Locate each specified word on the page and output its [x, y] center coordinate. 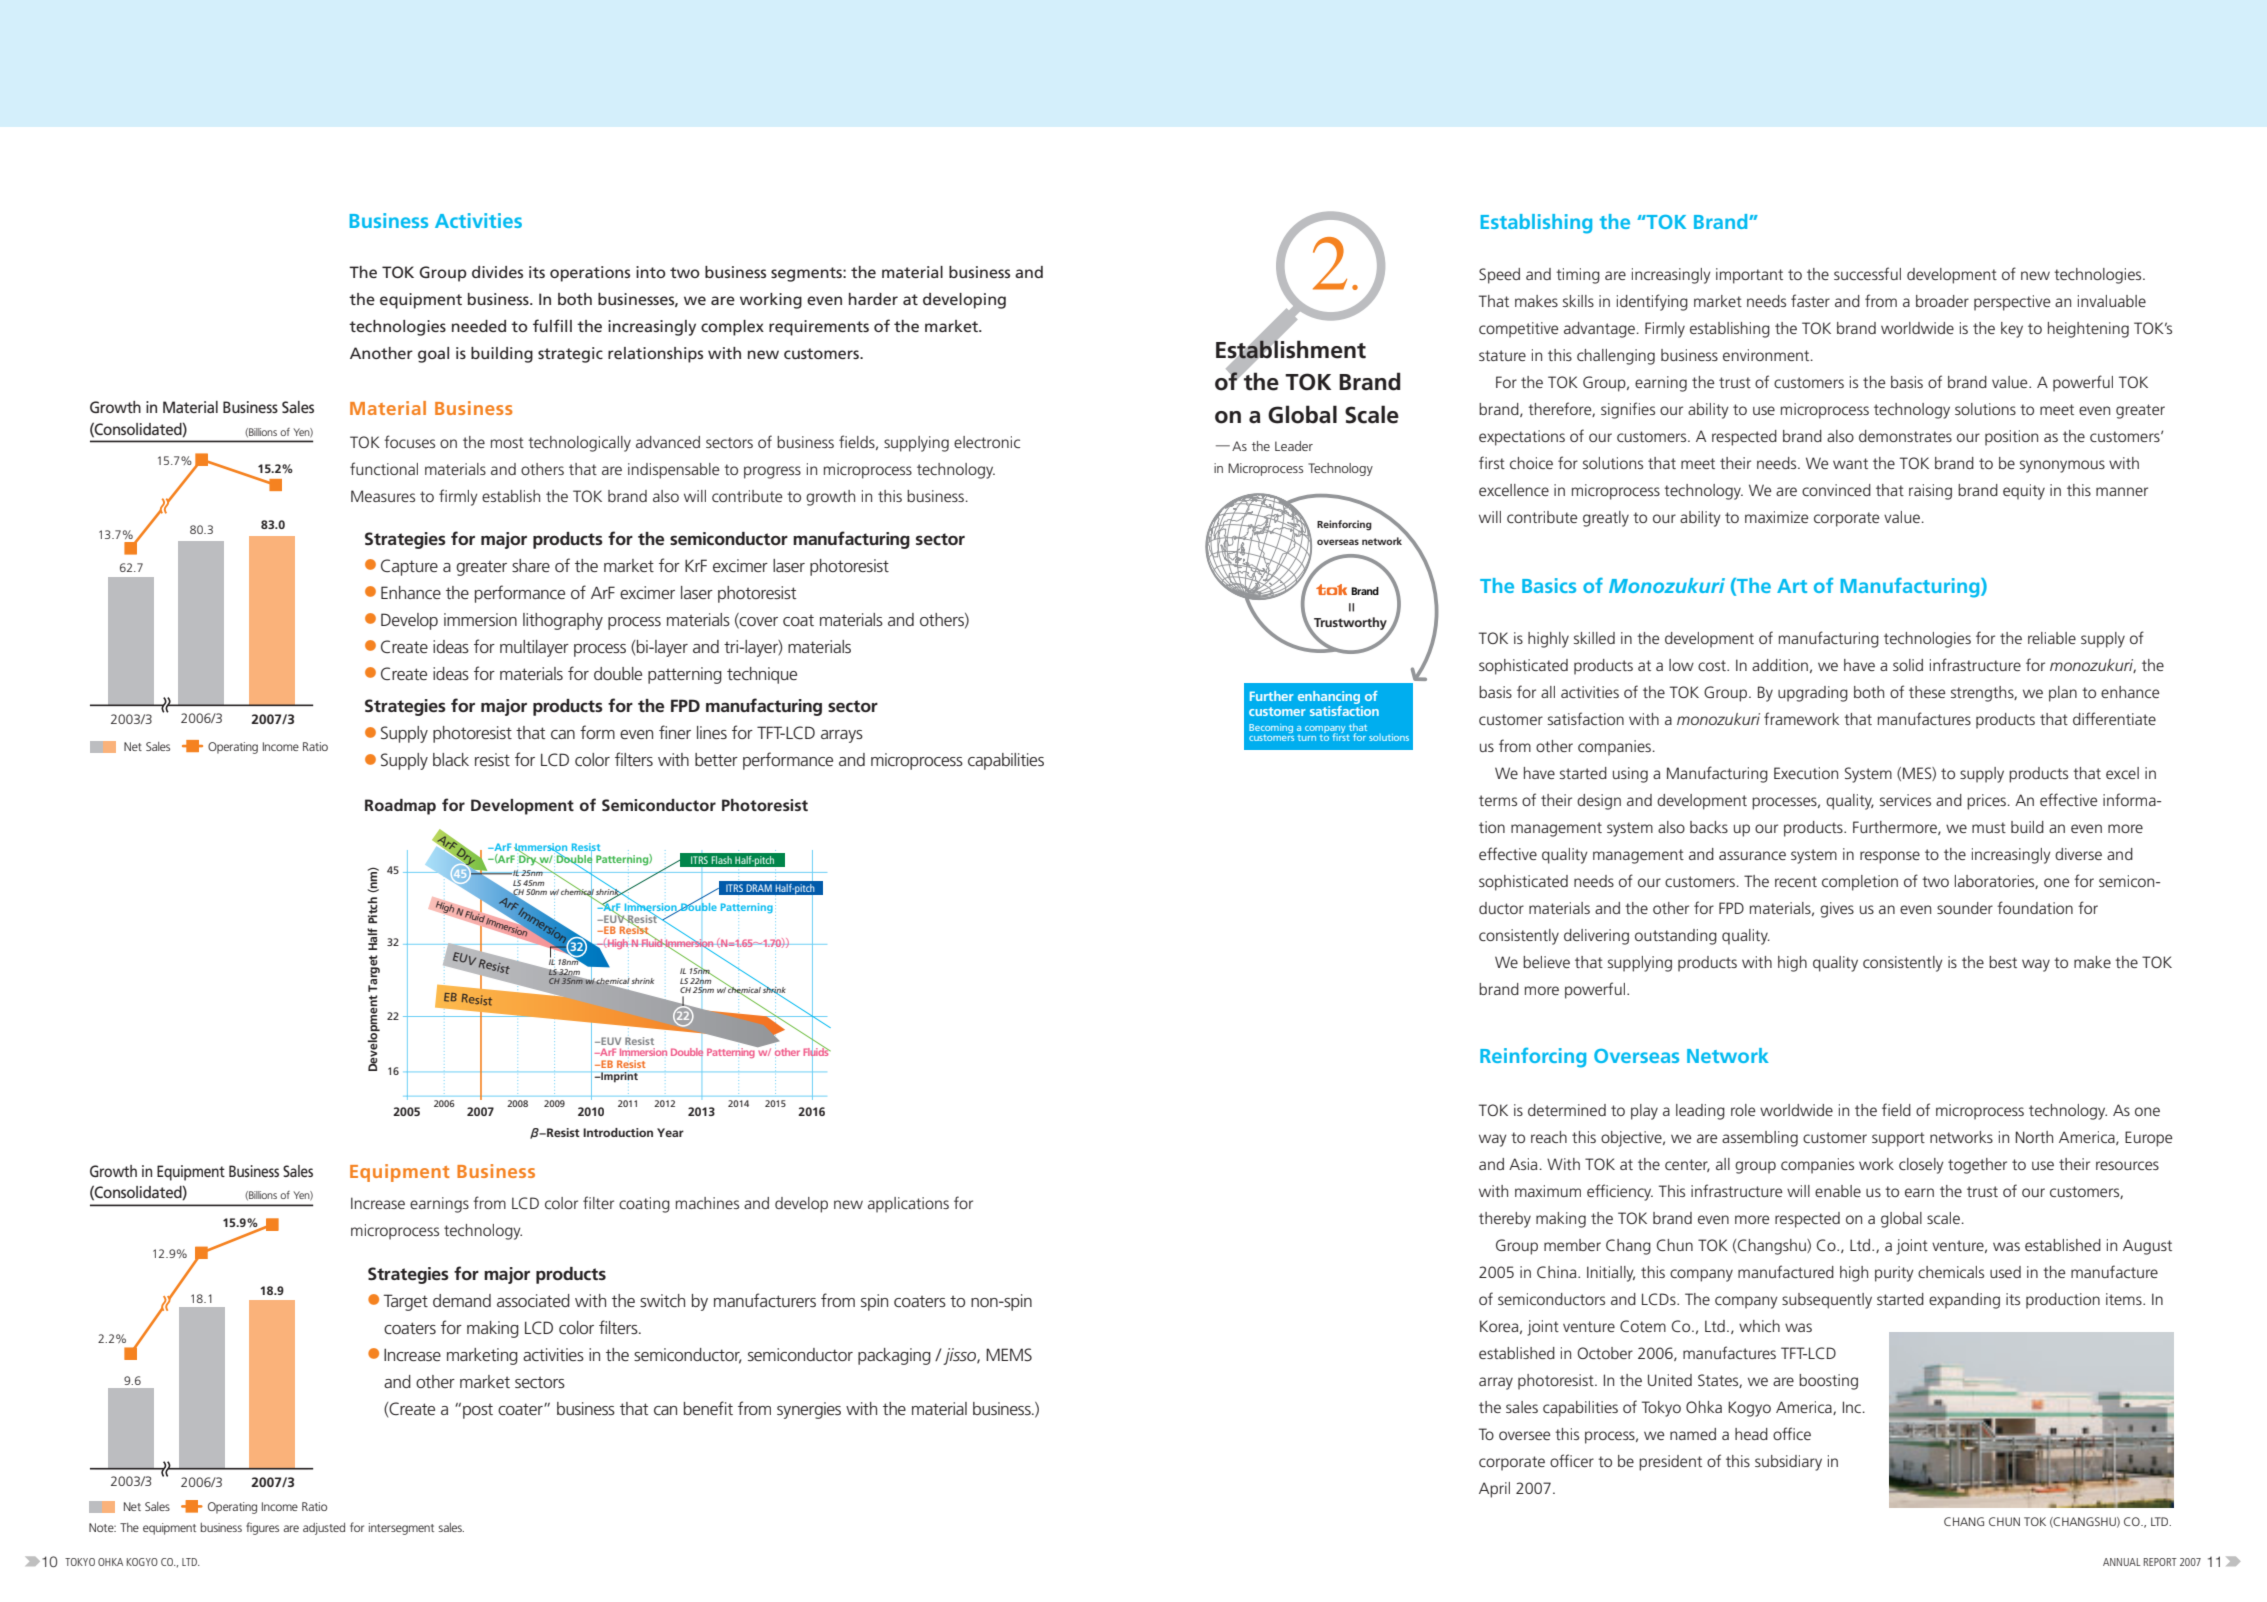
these [1927, 692]
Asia [1523, 1164]
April [1494, 1490]
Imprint [618, 1077]
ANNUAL [2121, 1562]
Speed [1499, 276]
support [1898, 1139]
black [451, 759]
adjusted [324, 1529]
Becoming [1271, 728]
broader [1942, 301]
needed [479, 326]
